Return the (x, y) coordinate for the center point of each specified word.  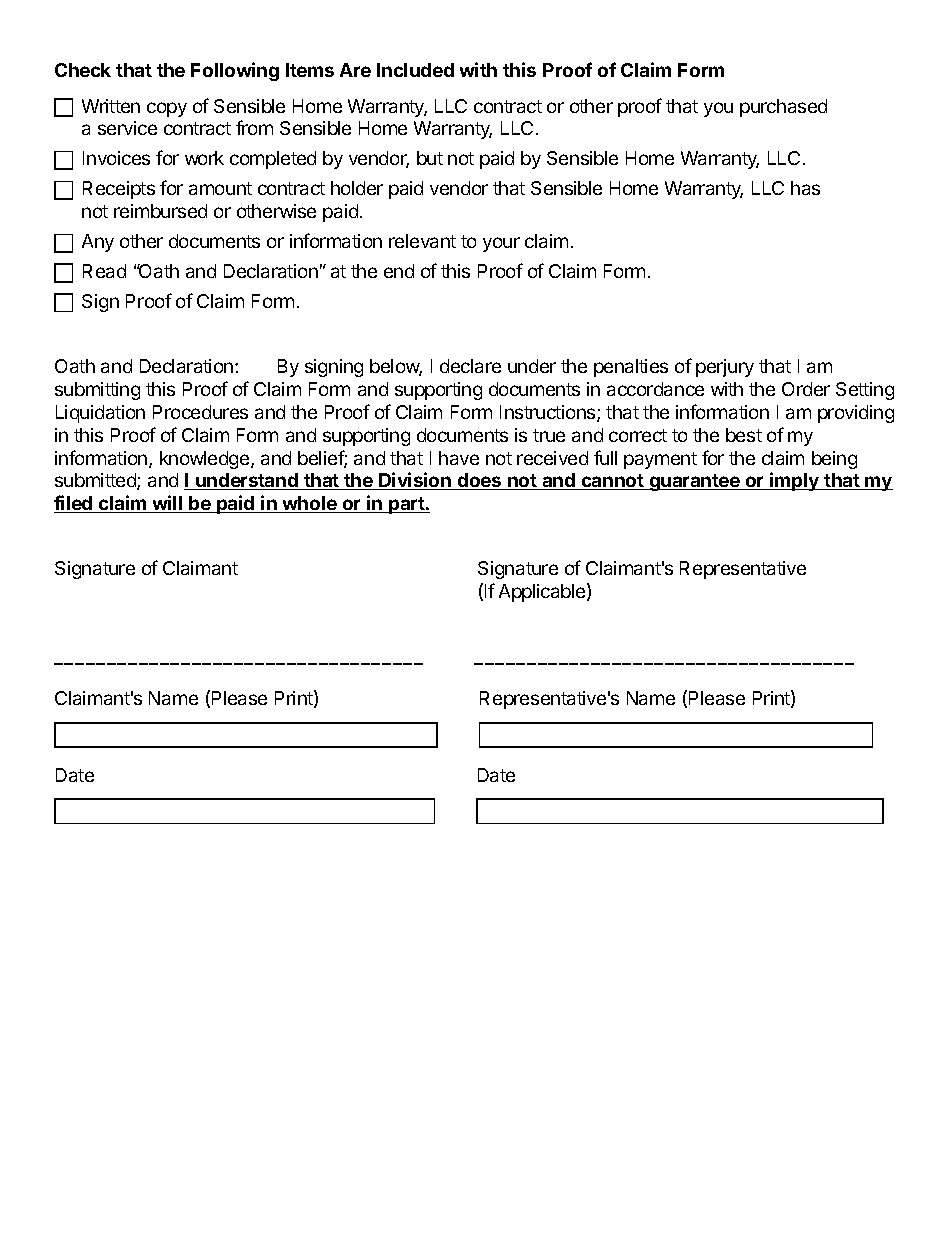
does (480, 481)
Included (415, 70)
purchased (783, 108)
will (168, 504)
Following (235, 71)
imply (795, 481)
